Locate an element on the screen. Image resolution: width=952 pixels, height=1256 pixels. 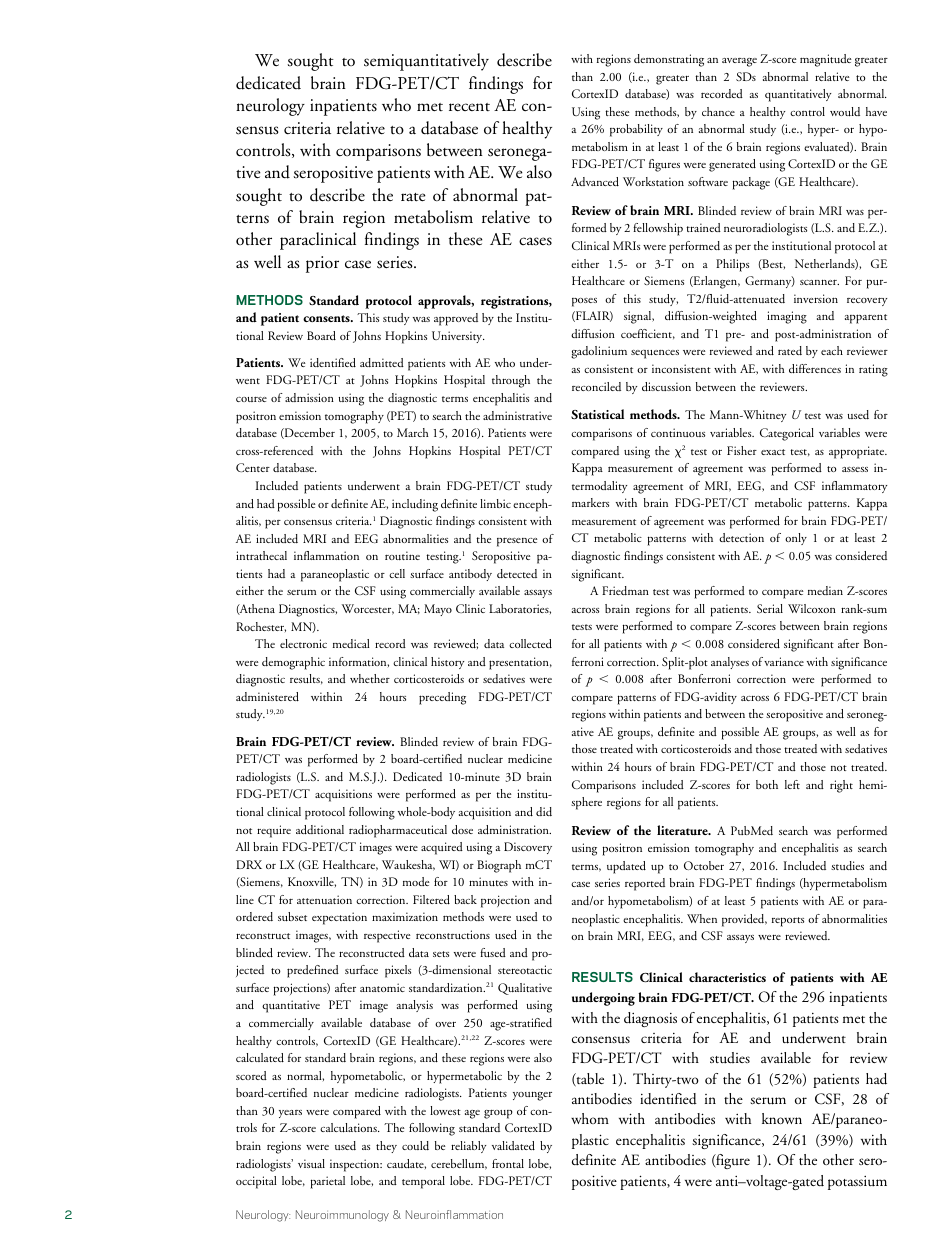
admission is located at coordinates (309, 397).
